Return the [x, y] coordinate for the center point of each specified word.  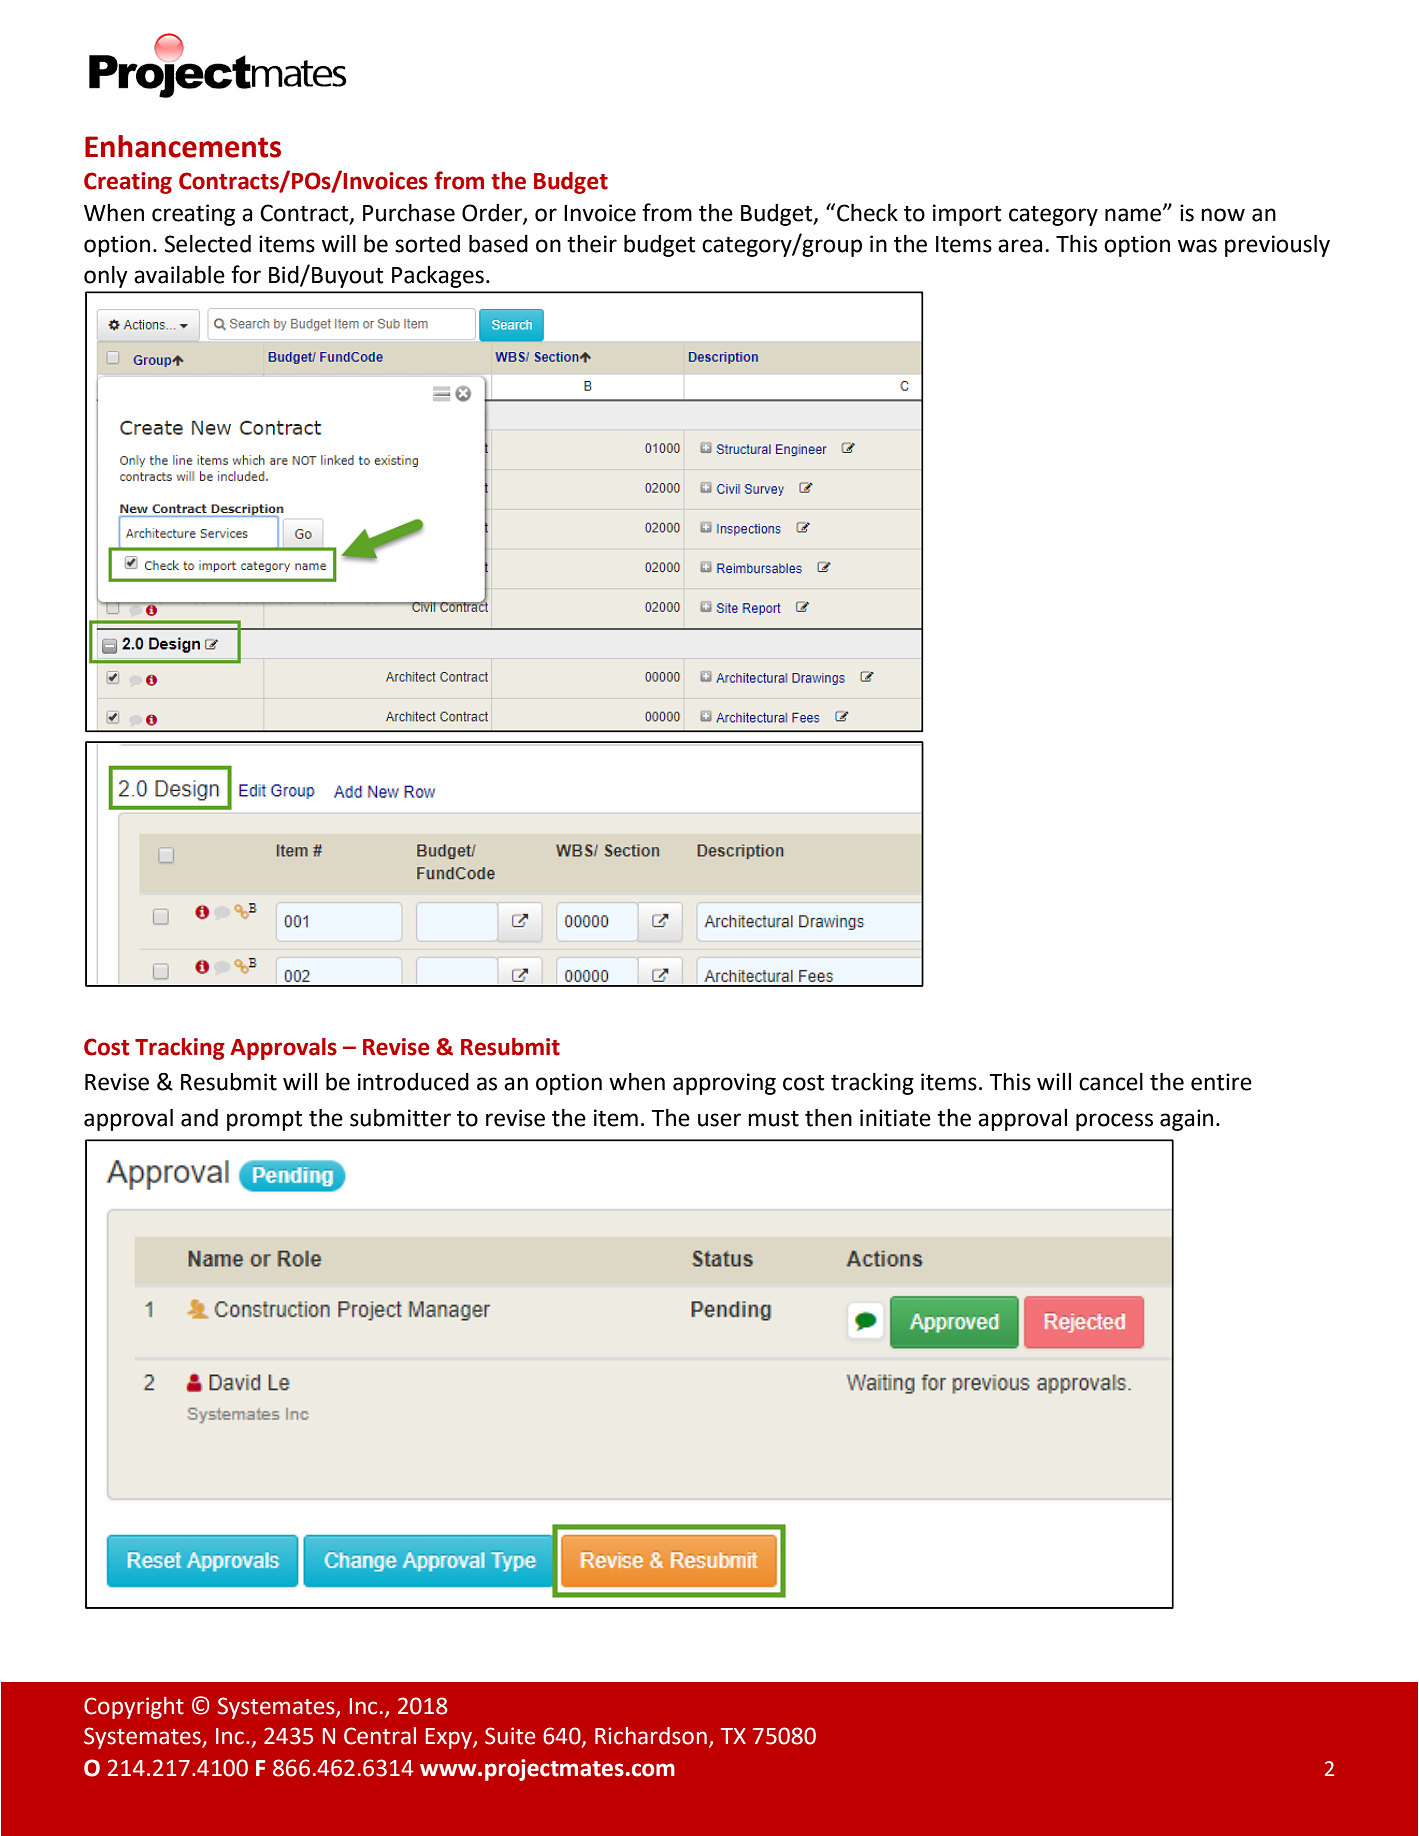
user [719, 1120]
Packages [438, 277]
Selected [208, 244]
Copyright [134, 1708]
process [1114, 1122]
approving [724, 1084]
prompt [264, 1121]
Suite [510, 1736]
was [1197, 246]
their [592, 244]
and [199, 1118]
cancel [1111, 1082]
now [1223, 215]
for [246, 274]
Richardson [651, 1736]
